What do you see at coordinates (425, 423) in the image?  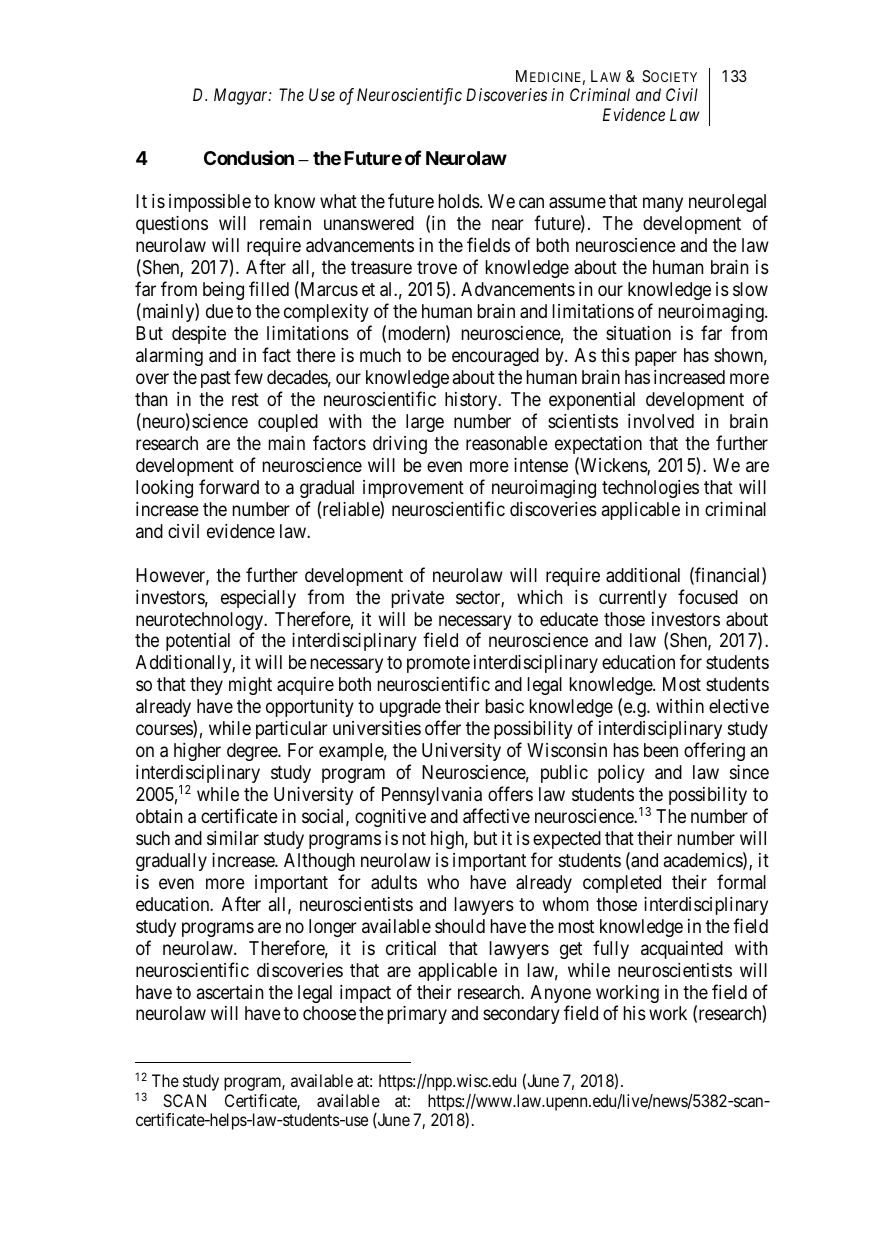 I see `large` at bounding box center [425, 423].
